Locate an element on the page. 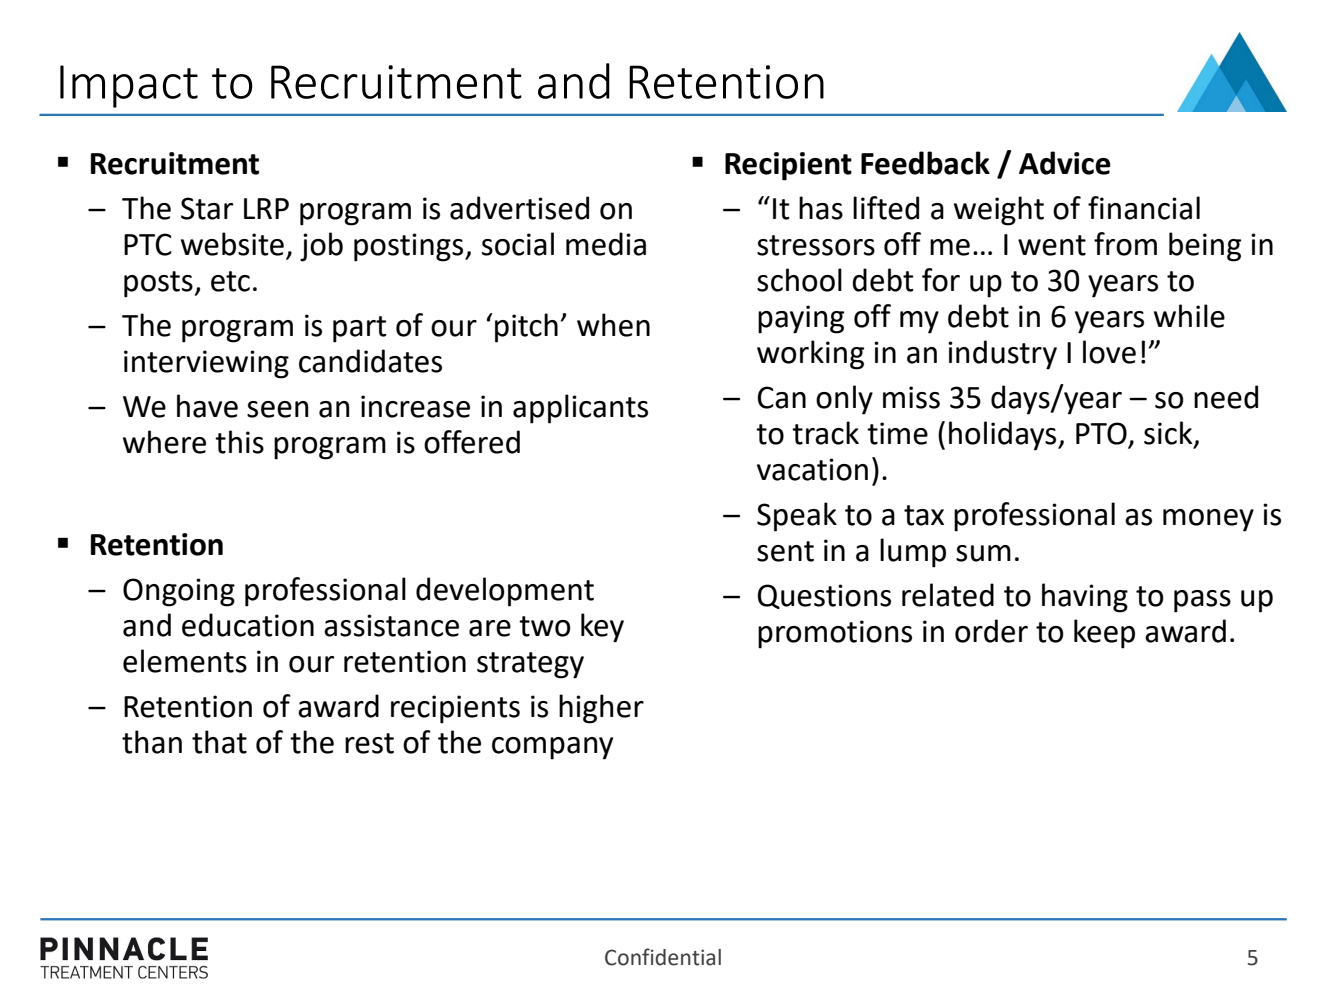 This page has width=1331, height=998. Confidential is located at coordinates (663, 957).
